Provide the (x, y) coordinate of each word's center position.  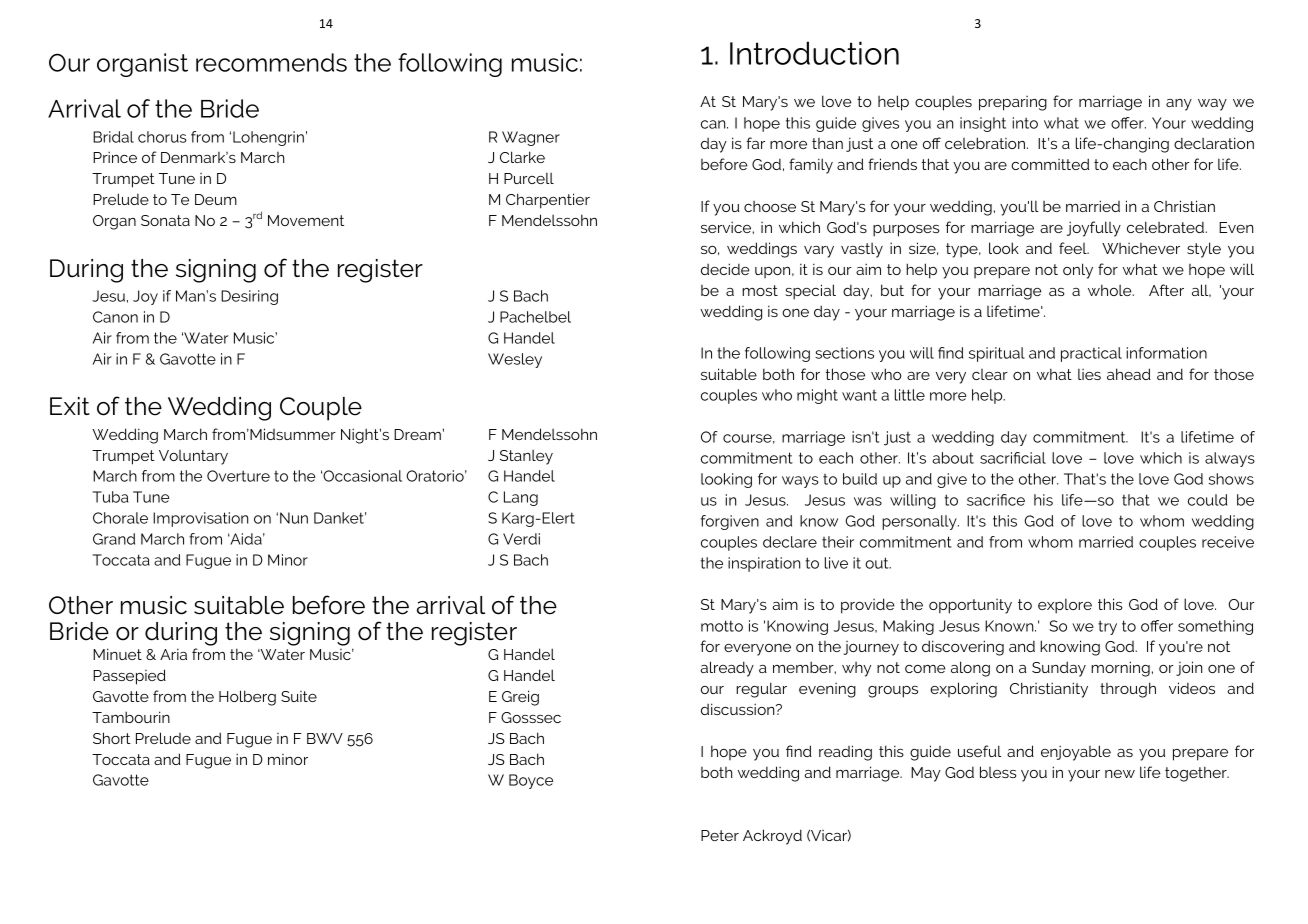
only (1078, 271)
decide (725, 269)
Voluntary (193, 457)
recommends (271, 62)
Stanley (526, 457)
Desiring (249, 297)
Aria (173, 654)
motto (722, 626)
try (1107, 628)
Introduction (814, 53)
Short (112, 738)
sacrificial (1013, 458)
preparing (1013, 103)
